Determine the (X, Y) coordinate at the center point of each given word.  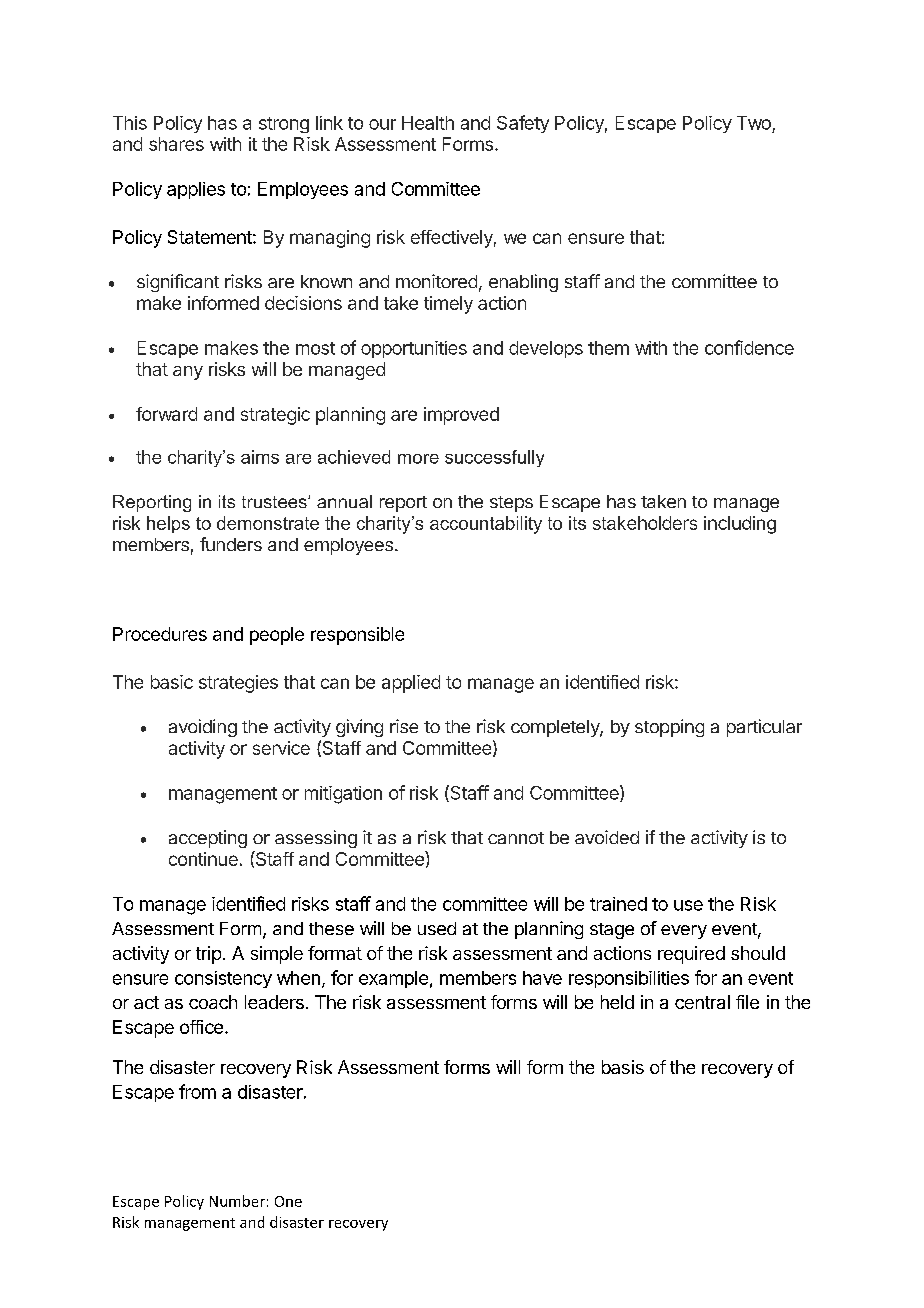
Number (237, 1201)
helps (168, 524)
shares (176, 144)
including (740, 525)
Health (428, 123)
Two (754, 123)
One (288, 1201)
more (418, 459)
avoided (607, 837)
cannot (516, 838)
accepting (208, 839)
